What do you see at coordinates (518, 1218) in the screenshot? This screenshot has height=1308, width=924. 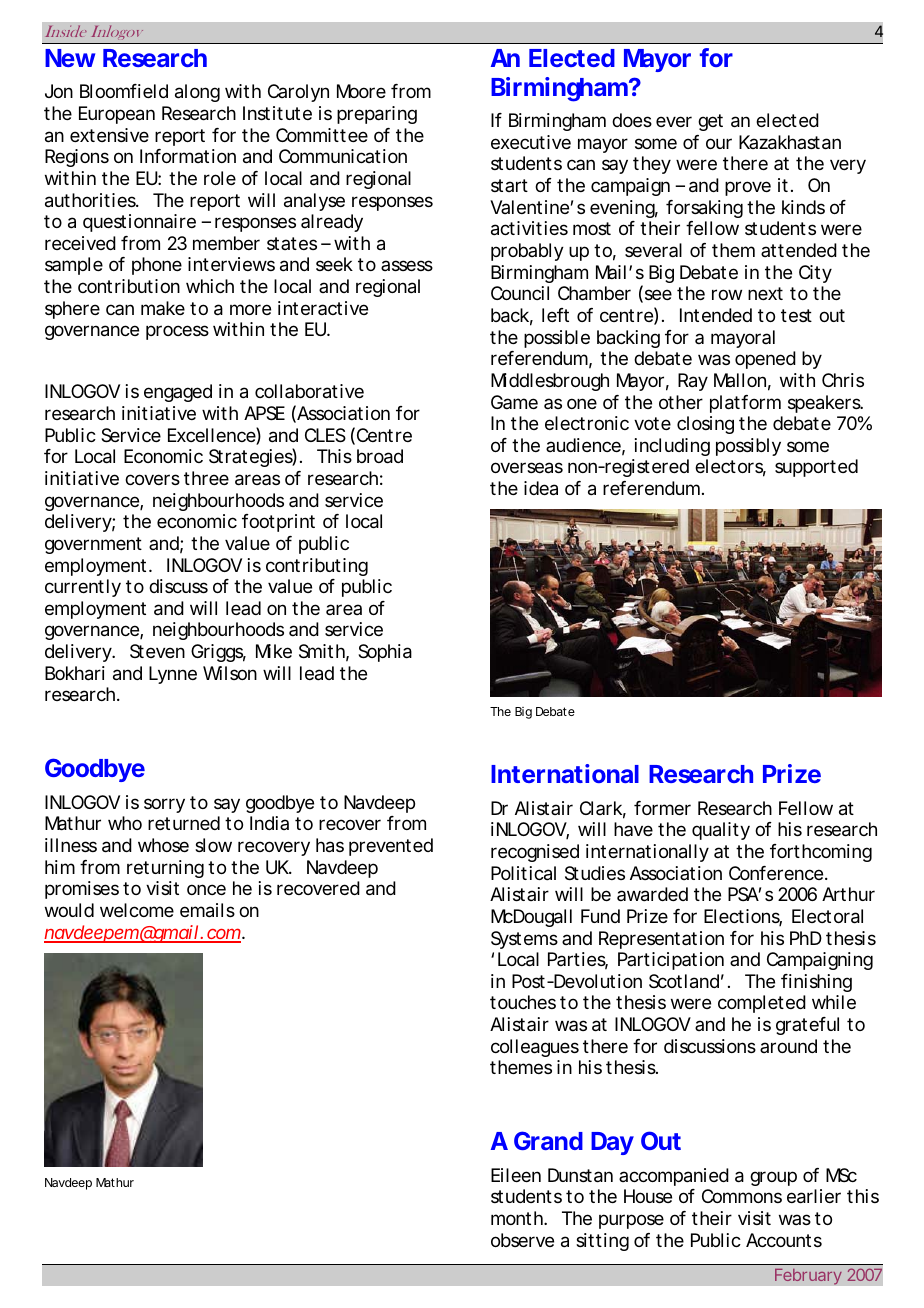 I see `month` at bounding box center [518, 1218].
